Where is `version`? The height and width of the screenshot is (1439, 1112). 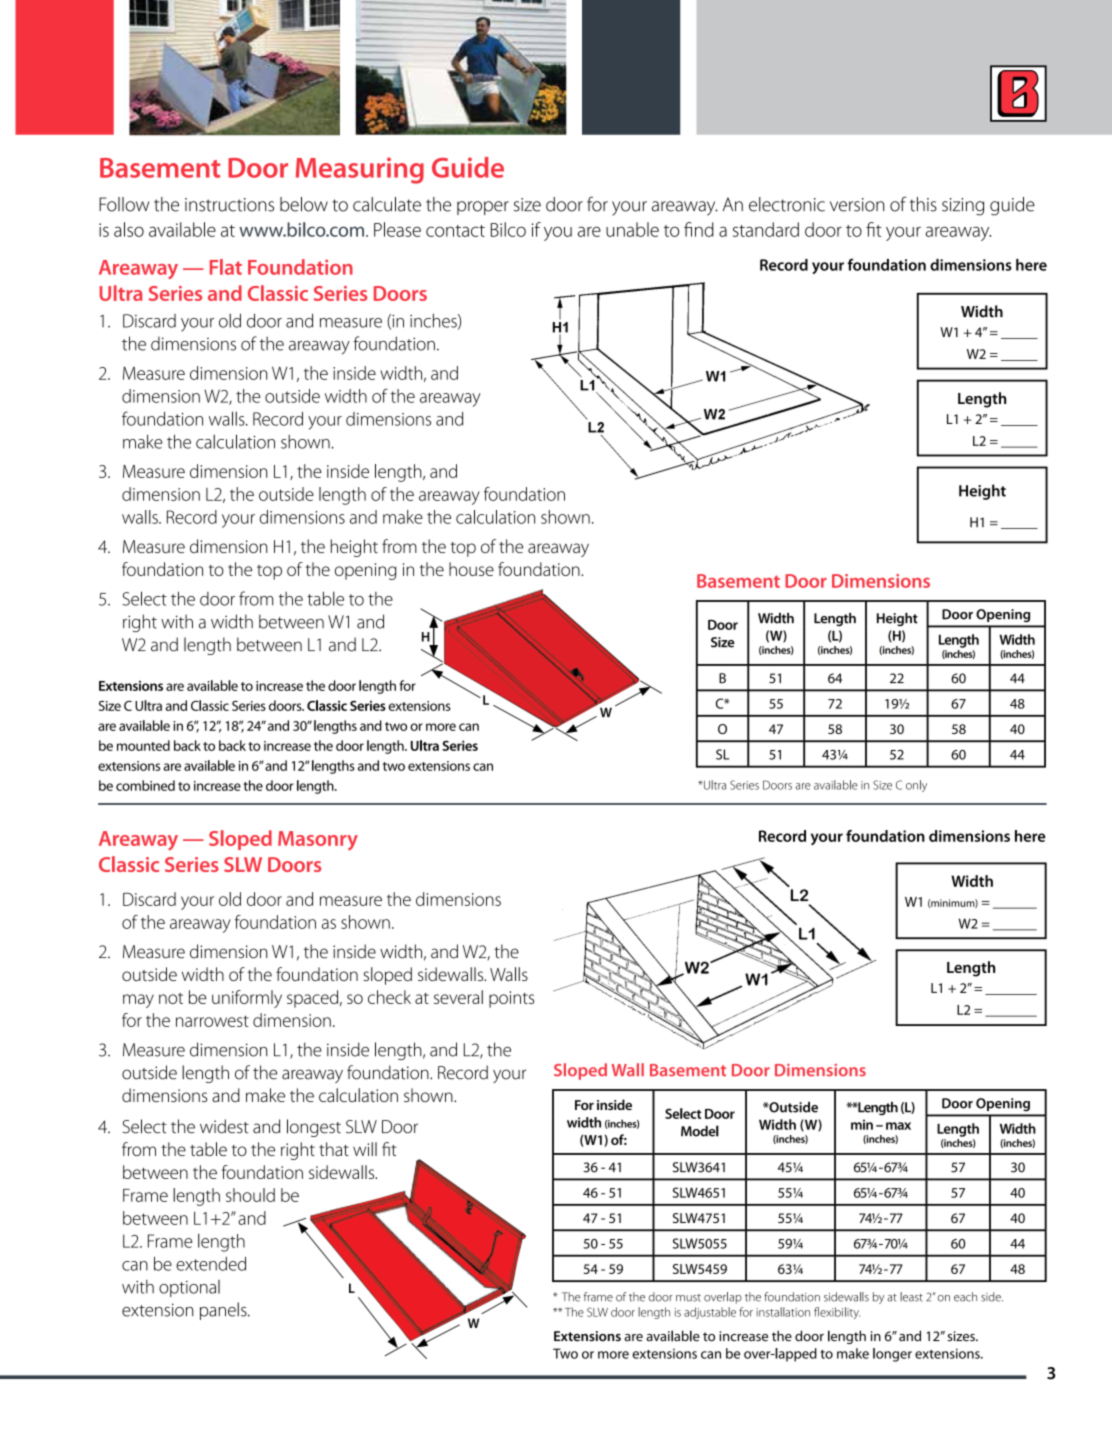
version is located at coordinates (857, 205).
